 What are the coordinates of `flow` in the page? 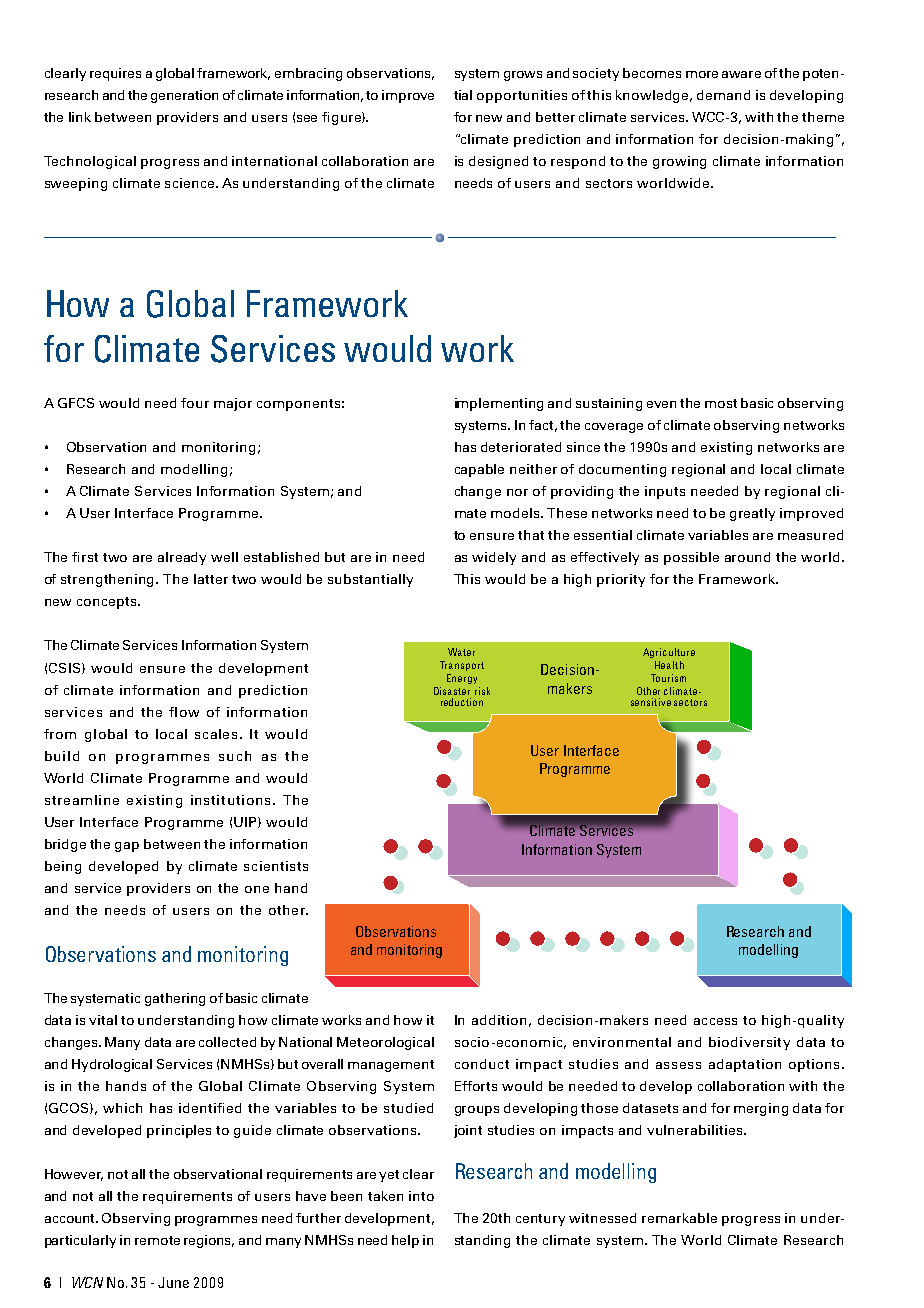 It's located at (184, 712).
